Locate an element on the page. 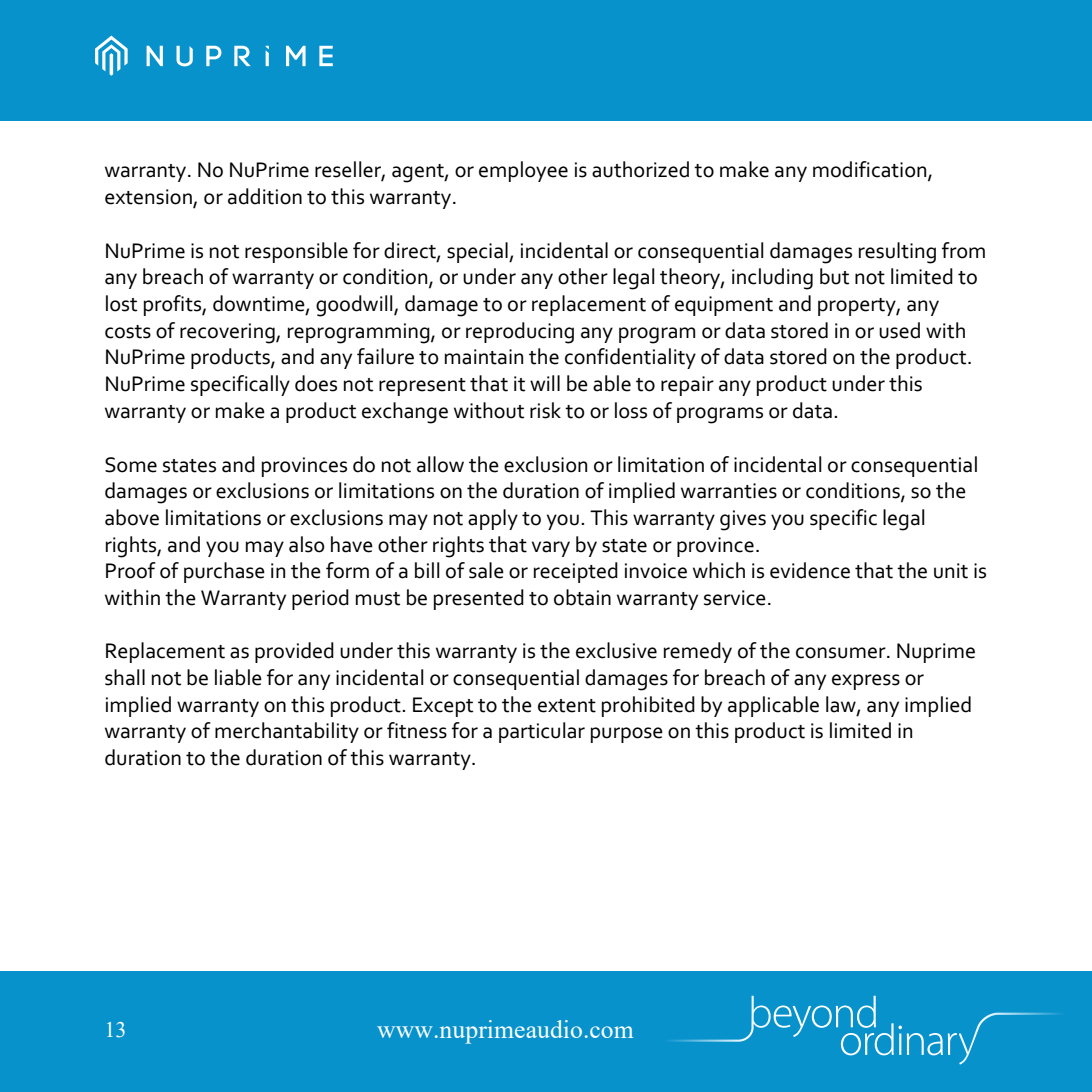 Image resolution: width=1092 pixels, height=1092 pixels. obtain is located at coordinates (582, 597).
